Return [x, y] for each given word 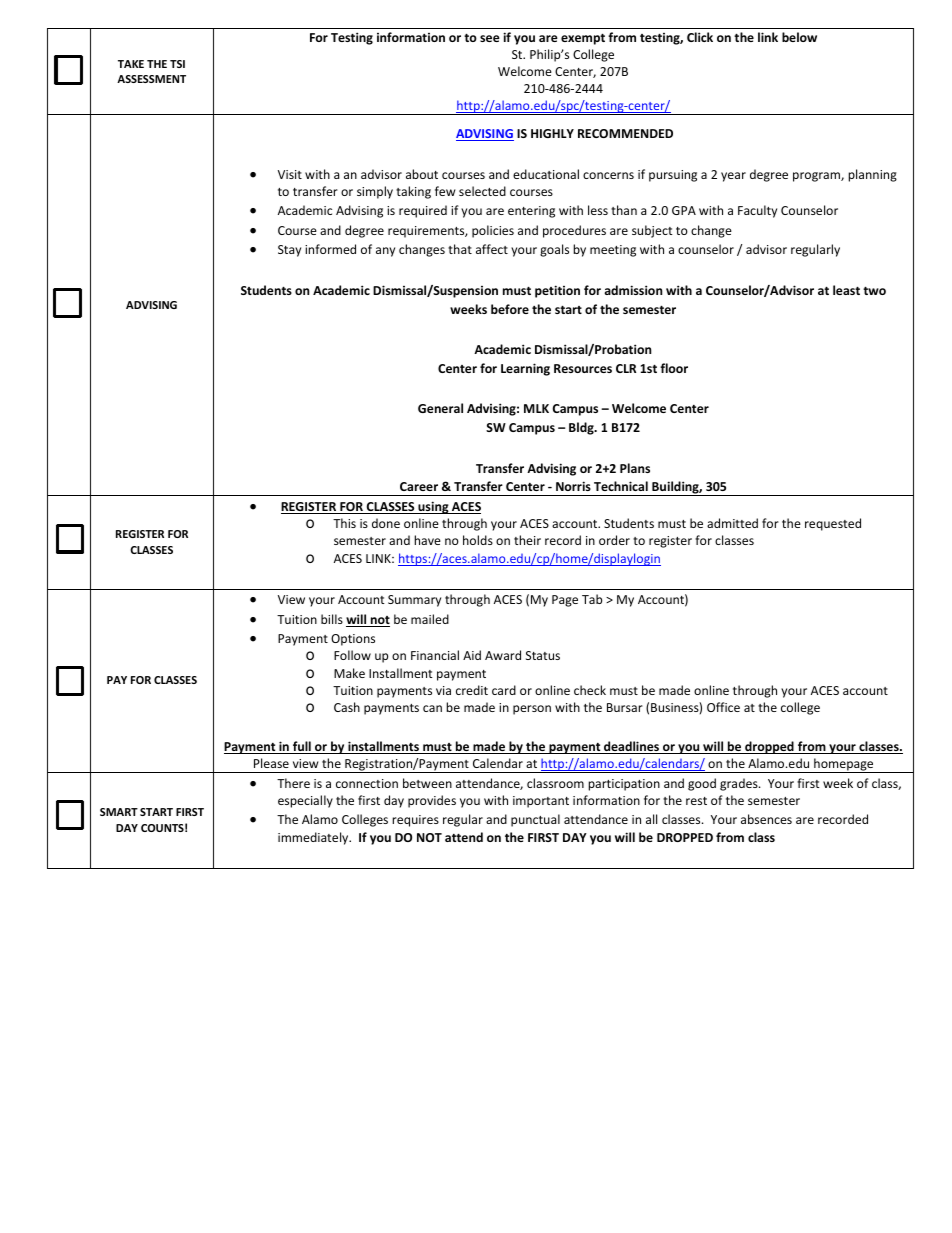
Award [503, 655]
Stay [289, 251]
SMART [119, 812]
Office [723, 707]
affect [492, 249]
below [799, 37]
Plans [635, 468]
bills [332, 619]
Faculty [757, 211]
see [490, 38]
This [344, 523]
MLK [536, 408]
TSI [177, 64]
